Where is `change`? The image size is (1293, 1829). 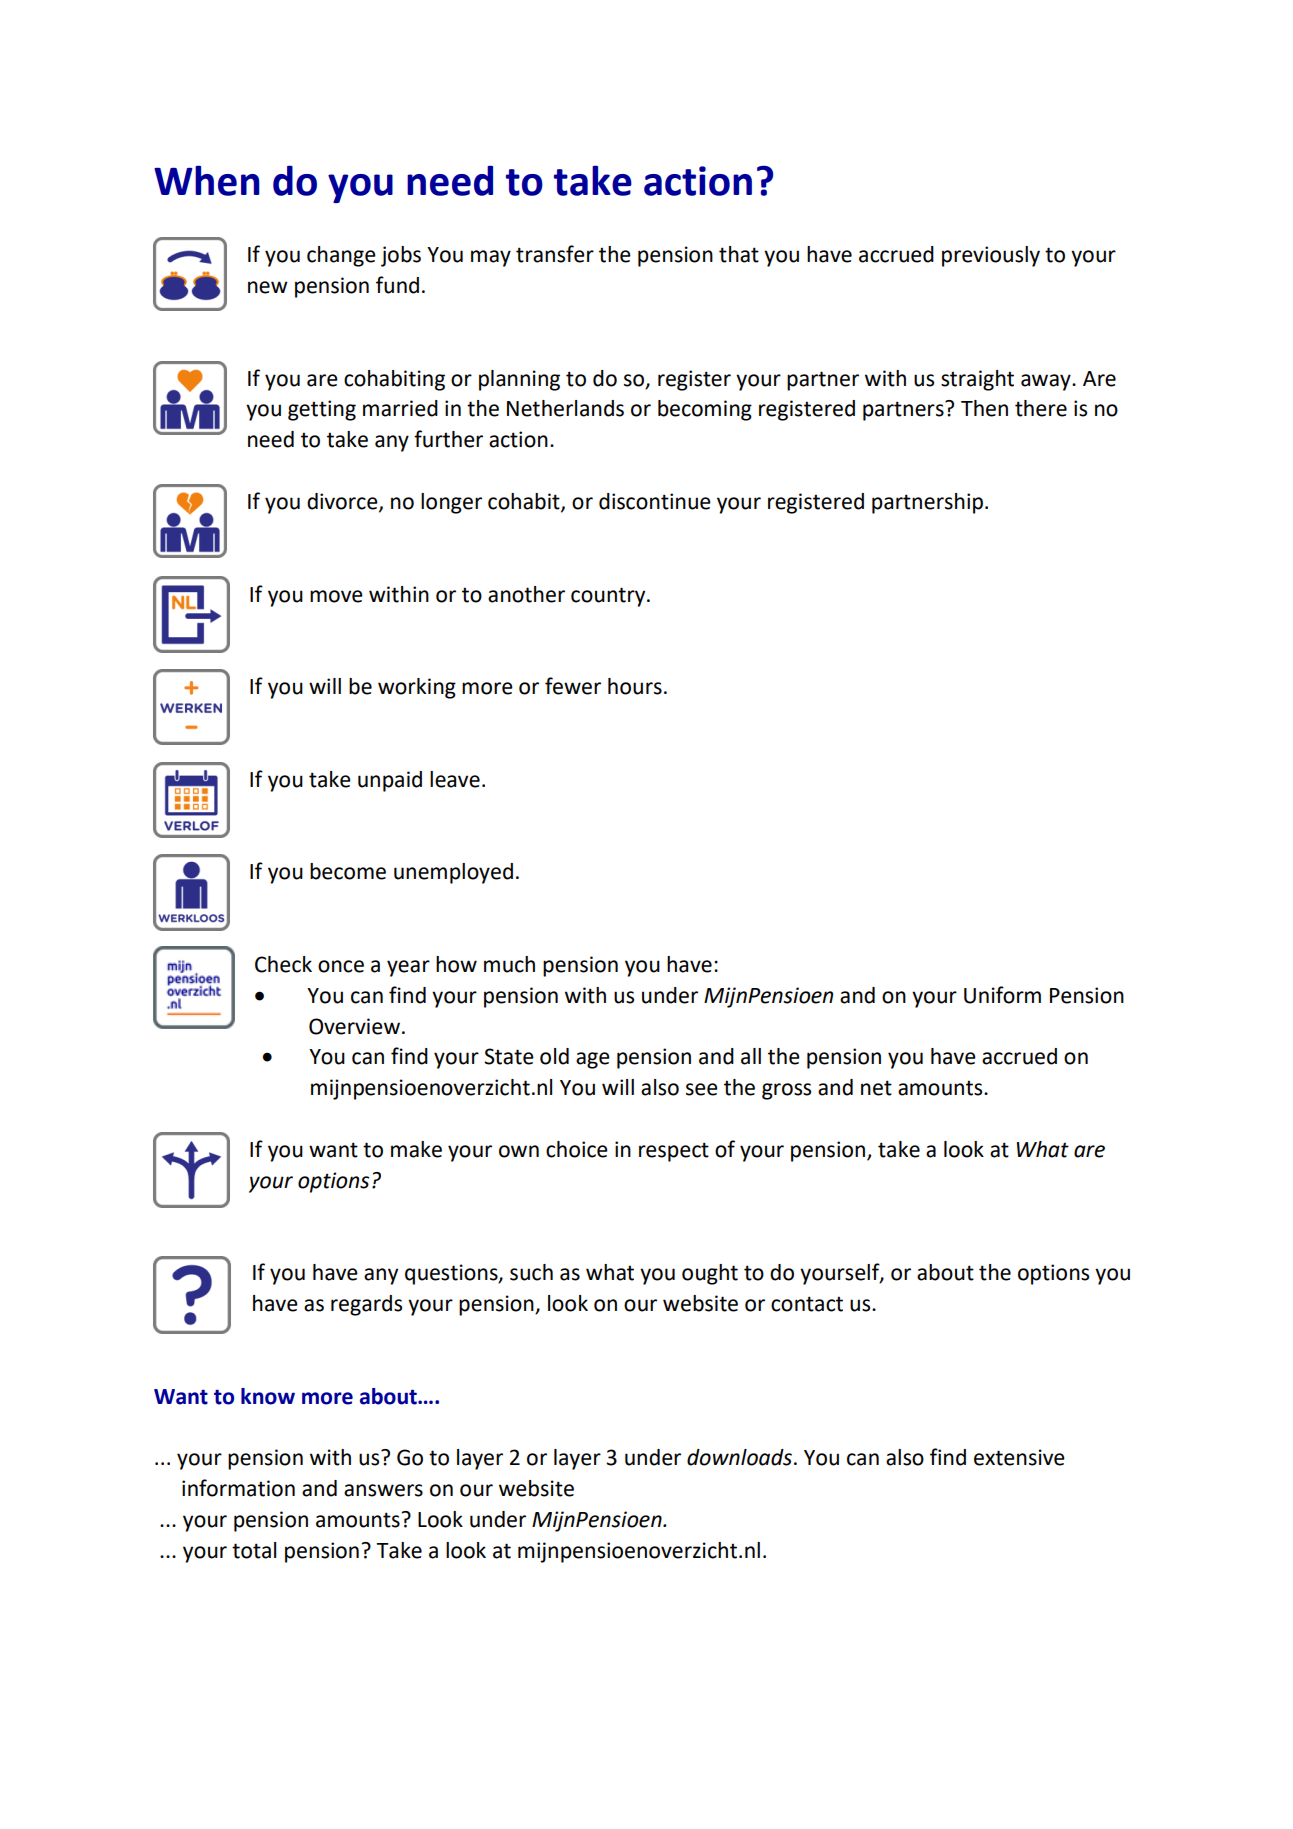 change is located at coordinates (341, 256).
